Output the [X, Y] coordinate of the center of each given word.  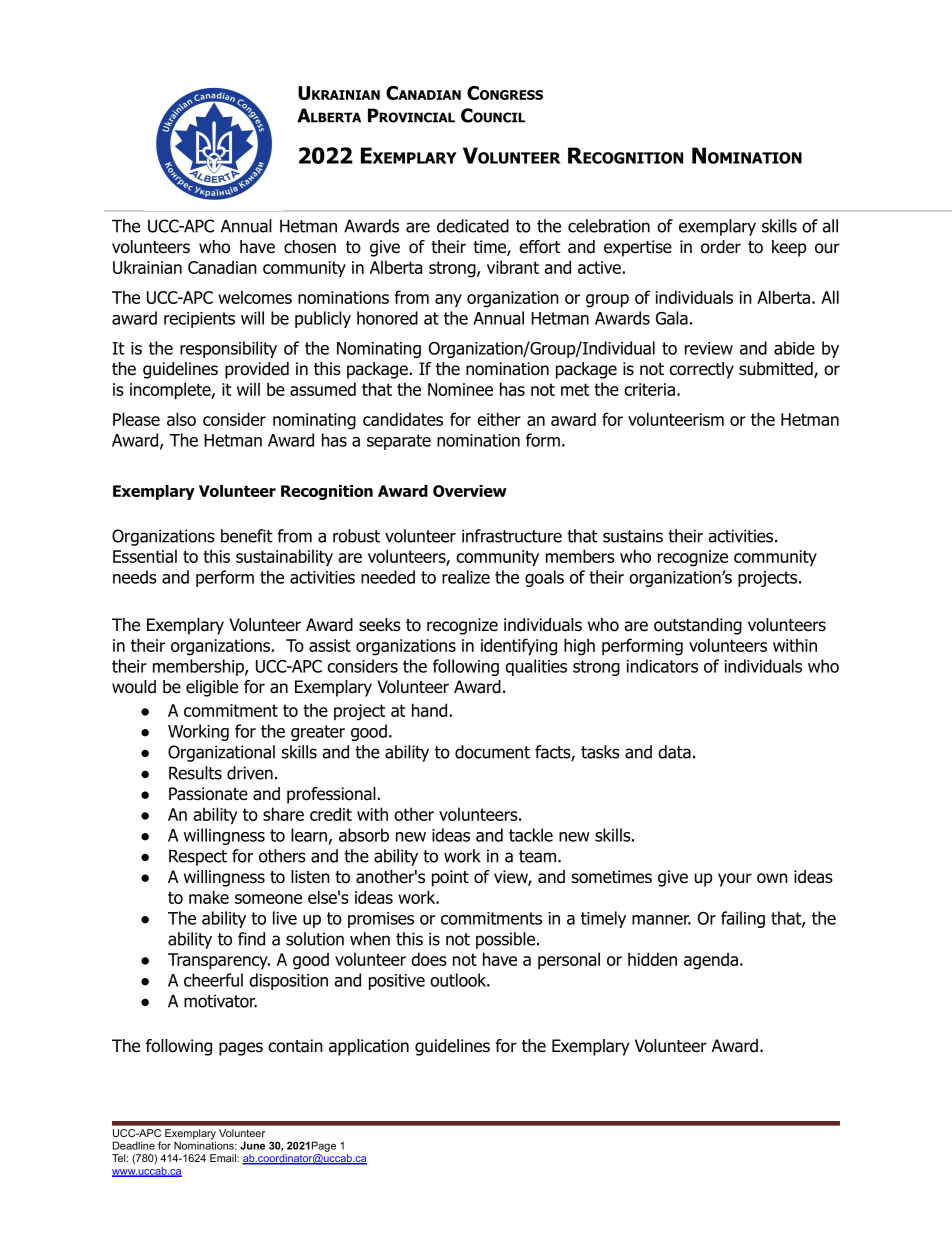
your [735, 880]
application [369, 1047]
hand [429, 710]
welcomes [255, 297]
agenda [711, 961]
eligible [212, 688]
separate [399, 442]
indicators [662, 666]
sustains [633, 536]
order [721, 247]
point [450, 878]
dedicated [473, 226]
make [209, 897]
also [181, 419]
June [252, 1145]
